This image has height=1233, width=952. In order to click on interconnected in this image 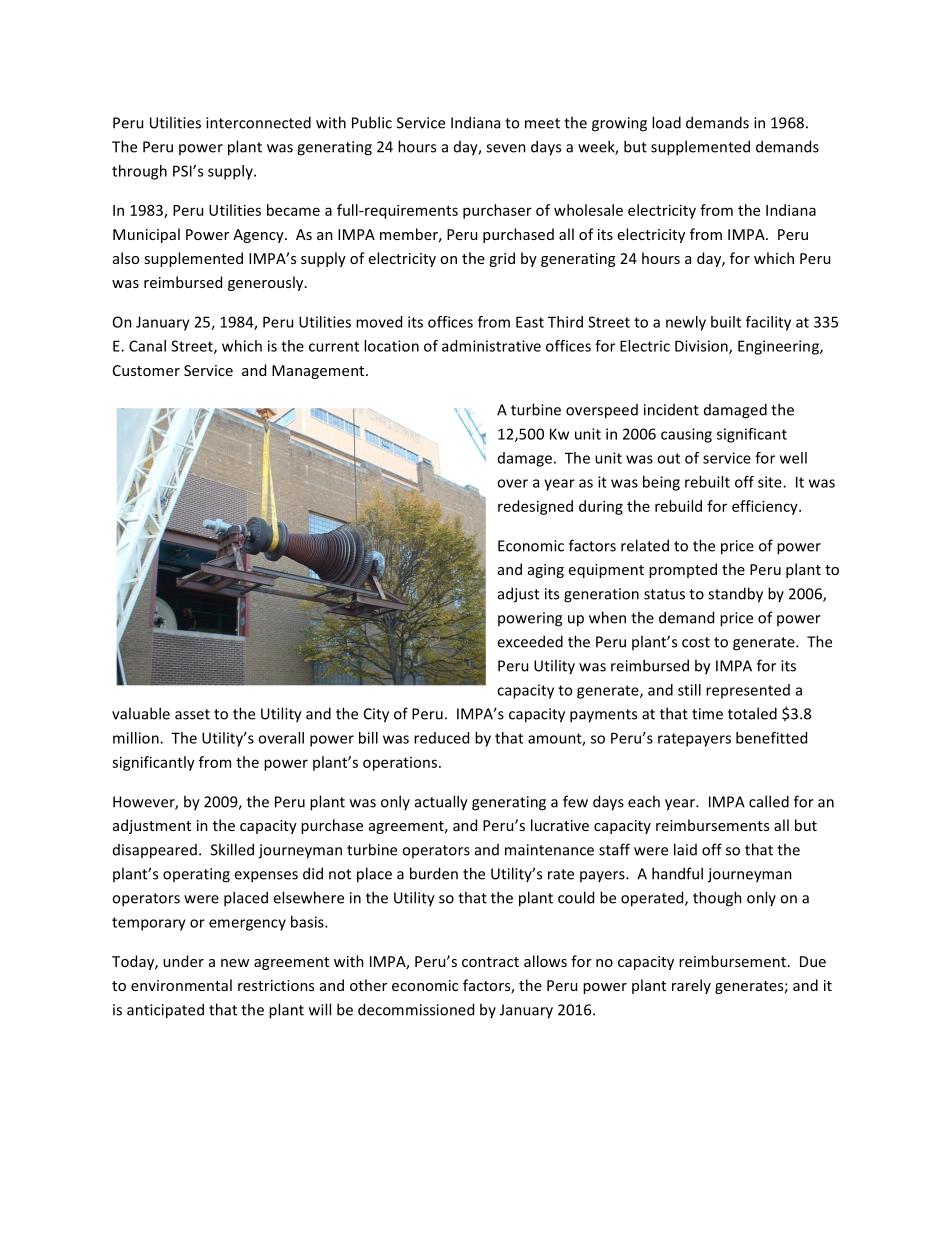, I will do `click(258, 122)`.
